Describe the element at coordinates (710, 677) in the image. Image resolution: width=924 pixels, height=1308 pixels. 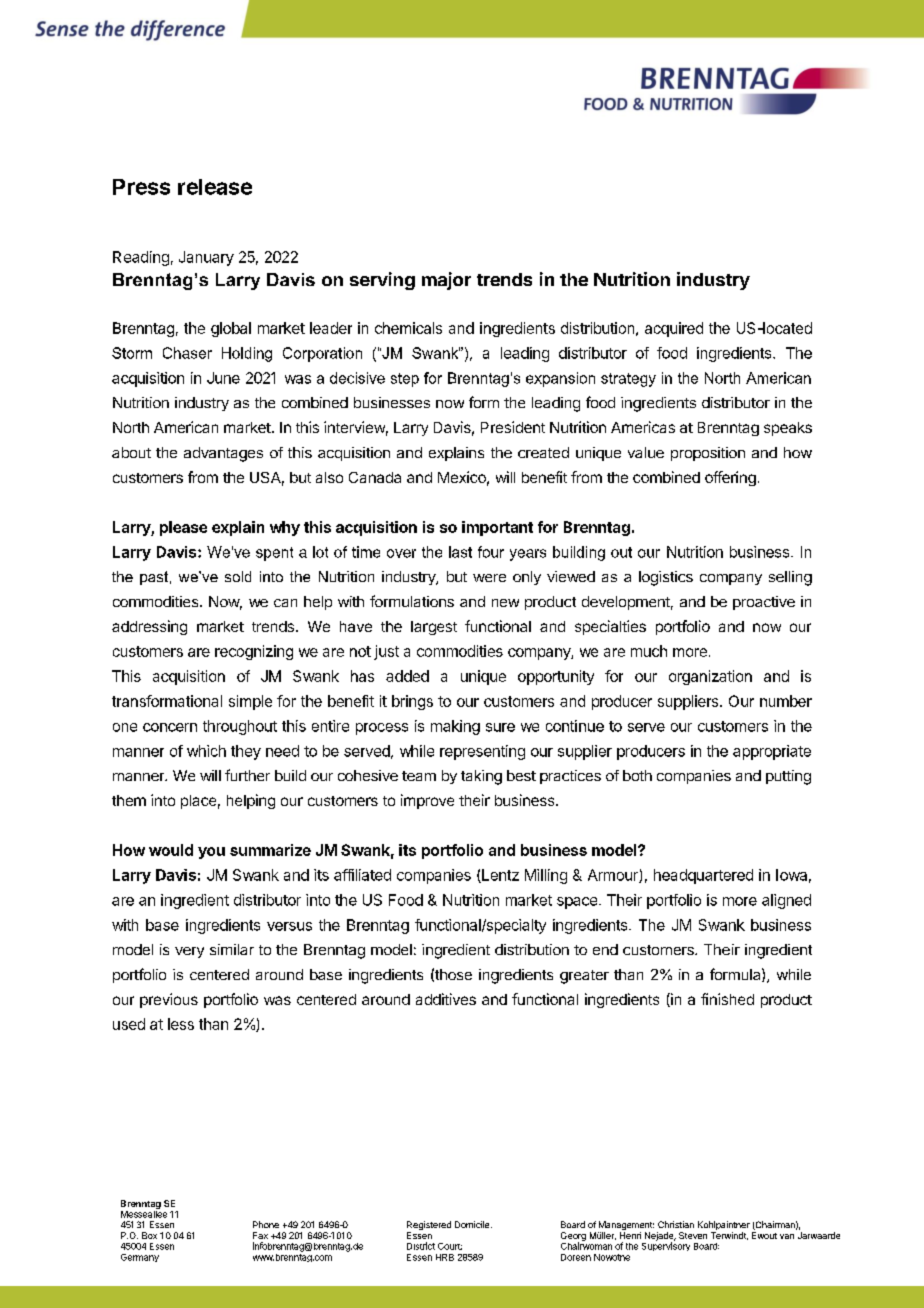
I see `organization` at that location.
